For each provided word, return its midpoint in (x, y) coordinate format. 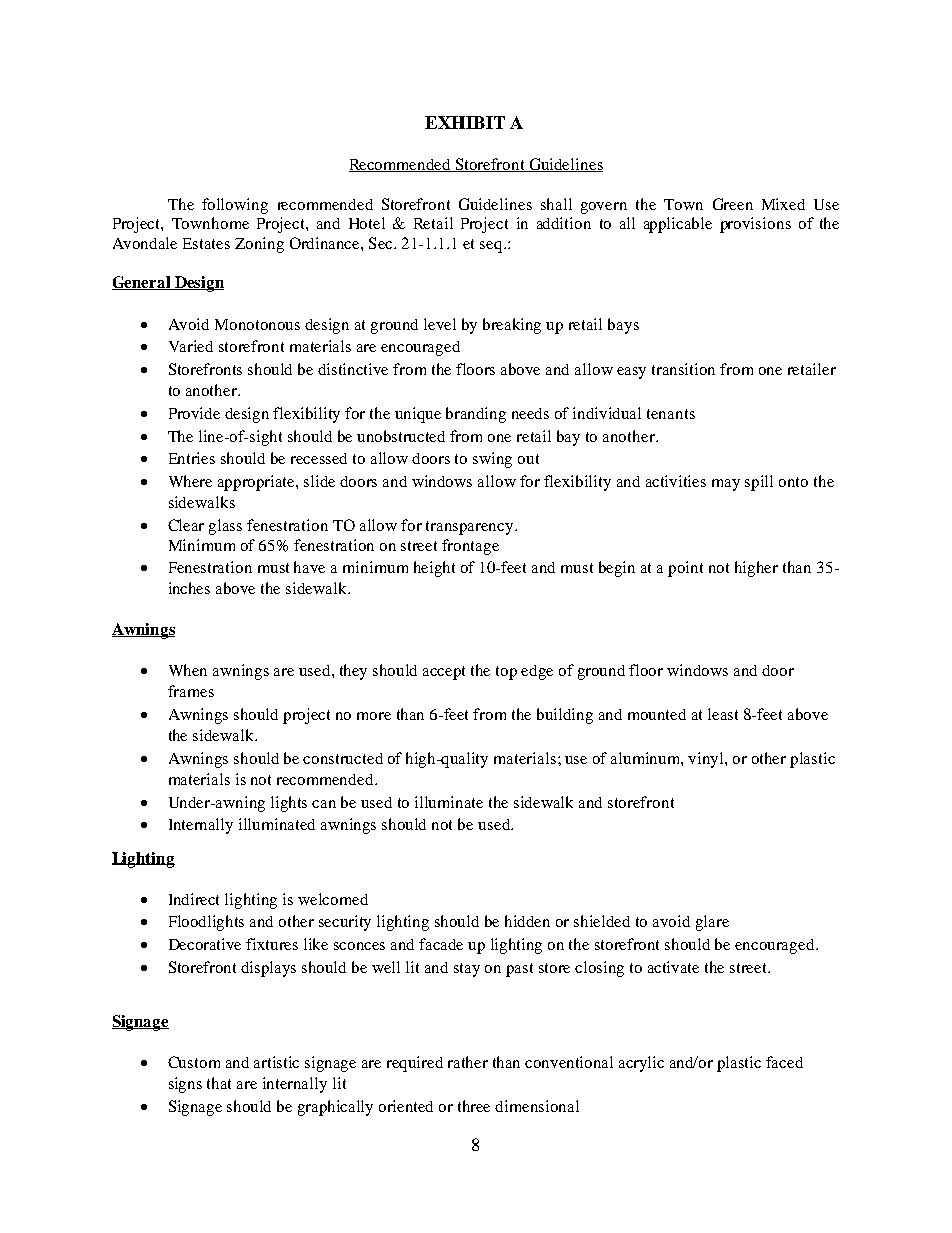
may (726, 485)
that (219, 1083)
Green (733, 204)
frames (191, 691)
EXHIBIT (465, 122)
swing (492, 460)
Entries (192, 458)
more (374, 716)
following (235, 206)
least (723, 714)
